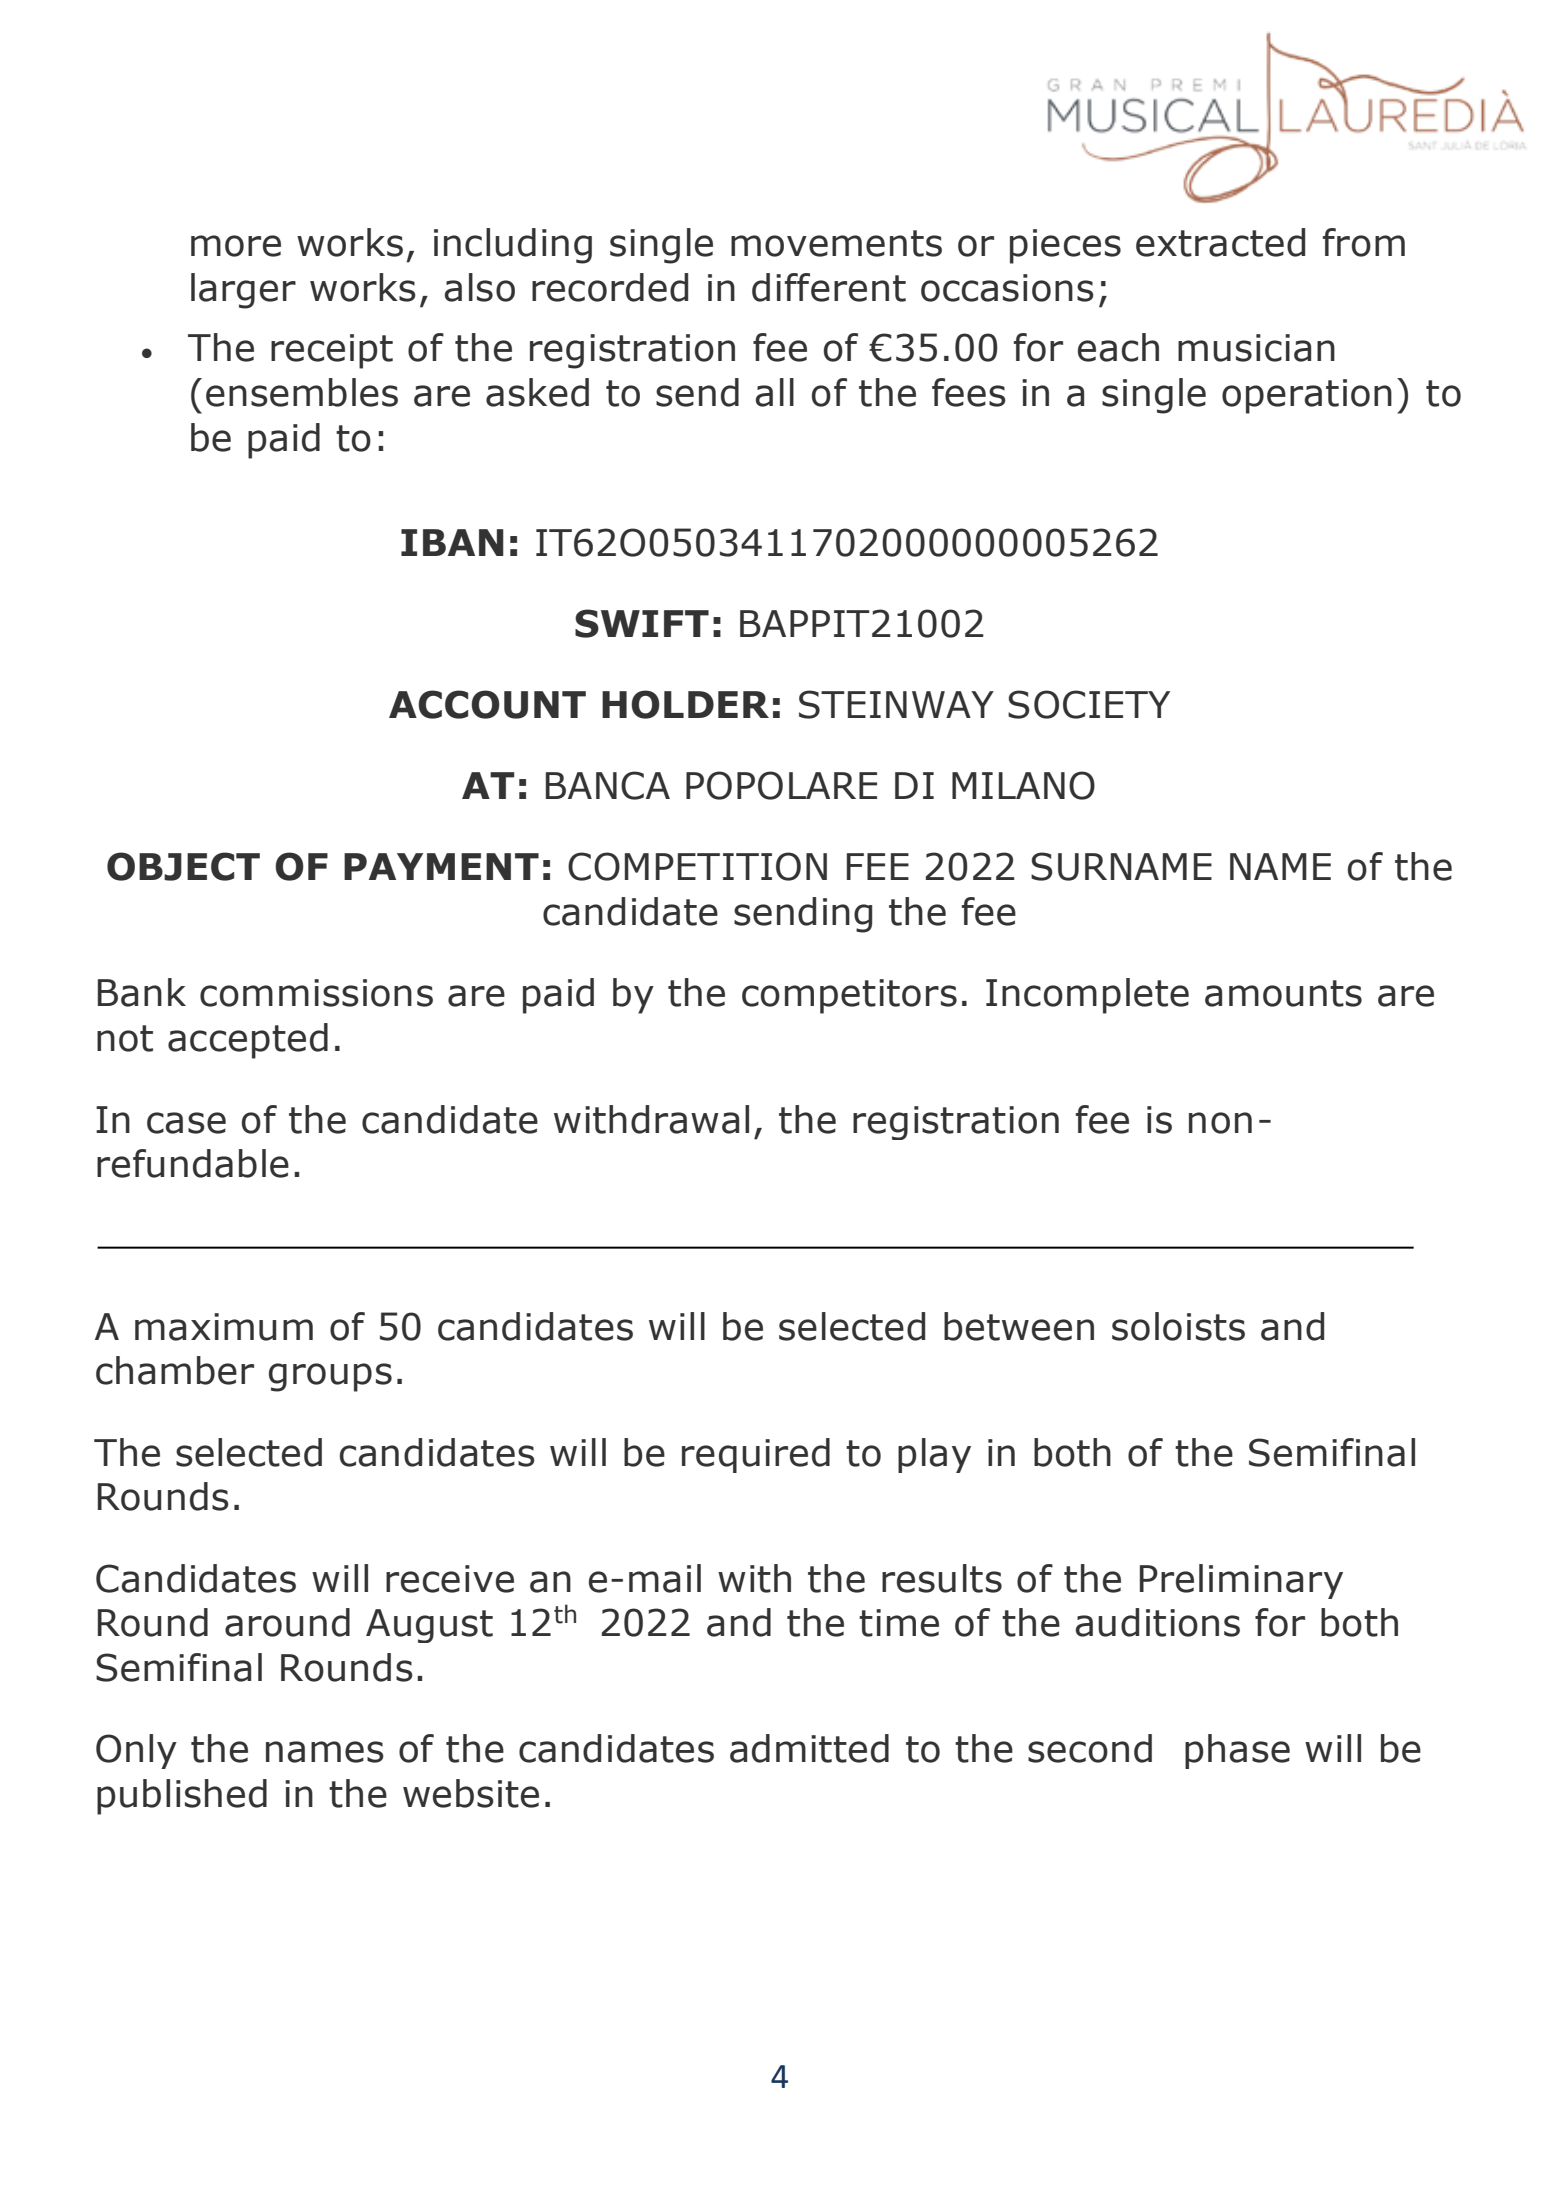 The height and width of the screenshot is (2207, 1560). What do you see at coordinates (248, 1041) in the screenshot?
I see `accepted` at bounding box center [248, 1041].
